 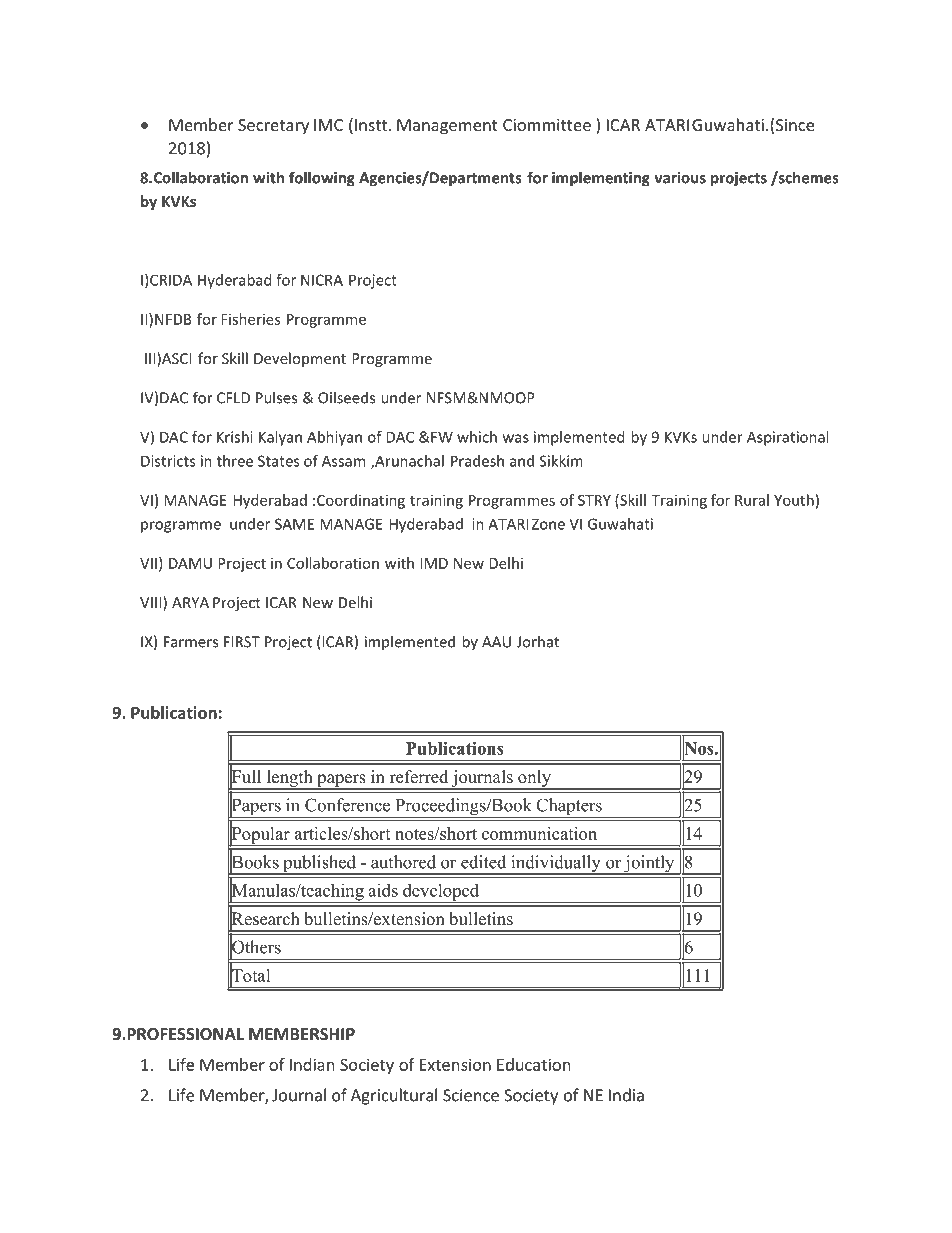 What do you see at coordinates (601, 179) in the screenshot?
I see `implementing` at bounding box center [601, 179].
